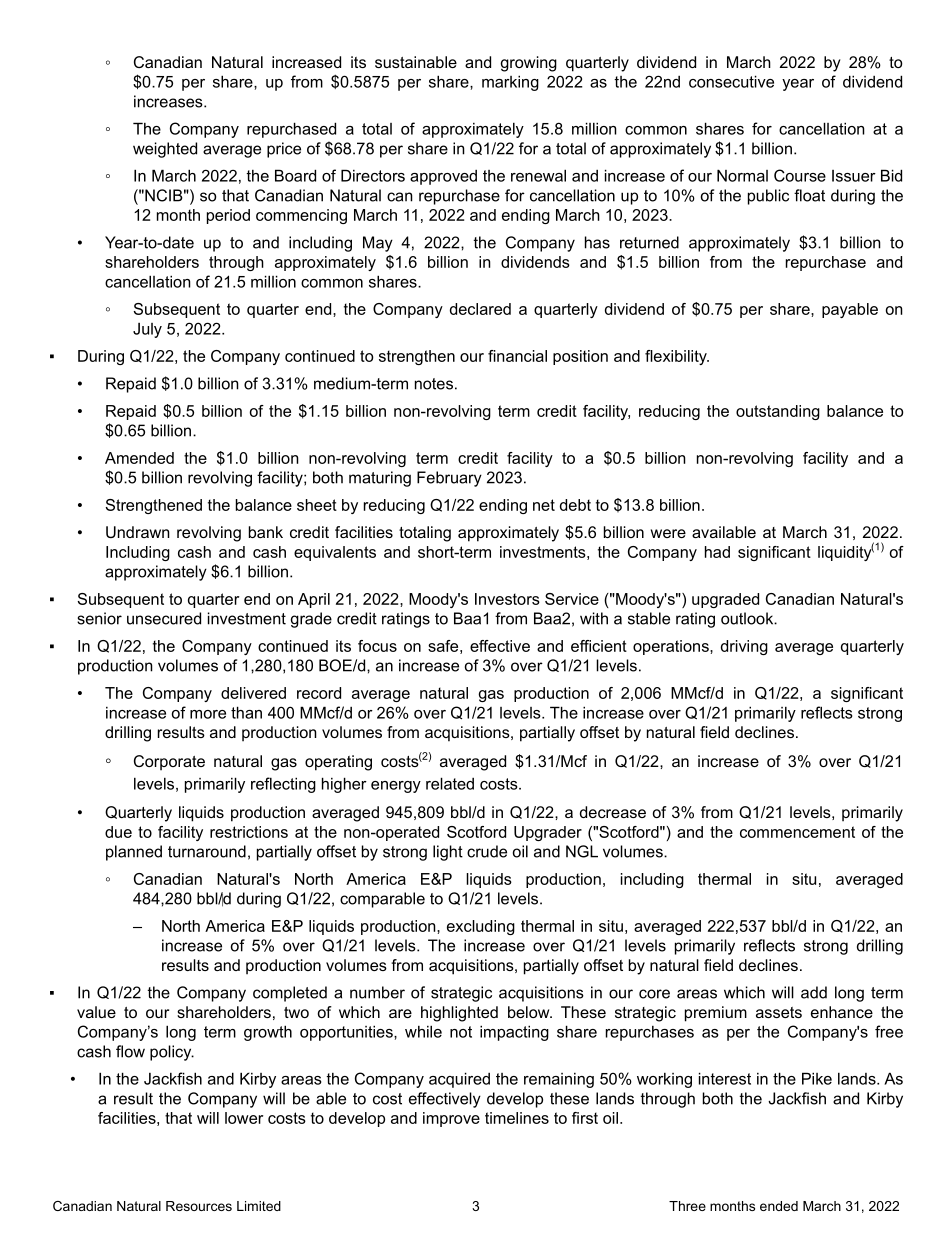 The width and height of the image is (952, 1233). Describe the element at coordinates (687, 1206) in the image. I see `Three` at that location.
